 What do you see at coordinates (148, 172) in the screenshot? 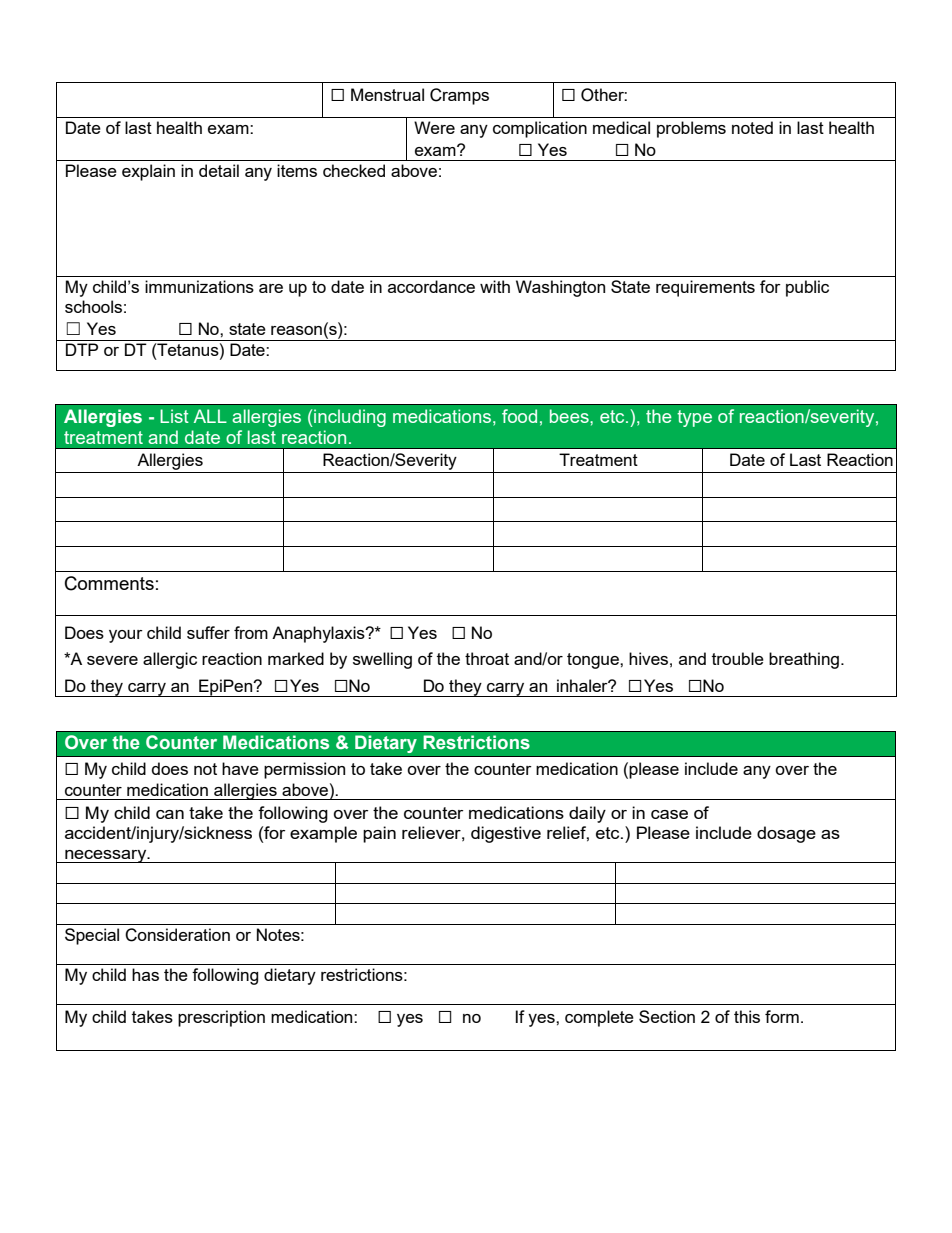
I see `explain` at bounding box center [148, 172].
